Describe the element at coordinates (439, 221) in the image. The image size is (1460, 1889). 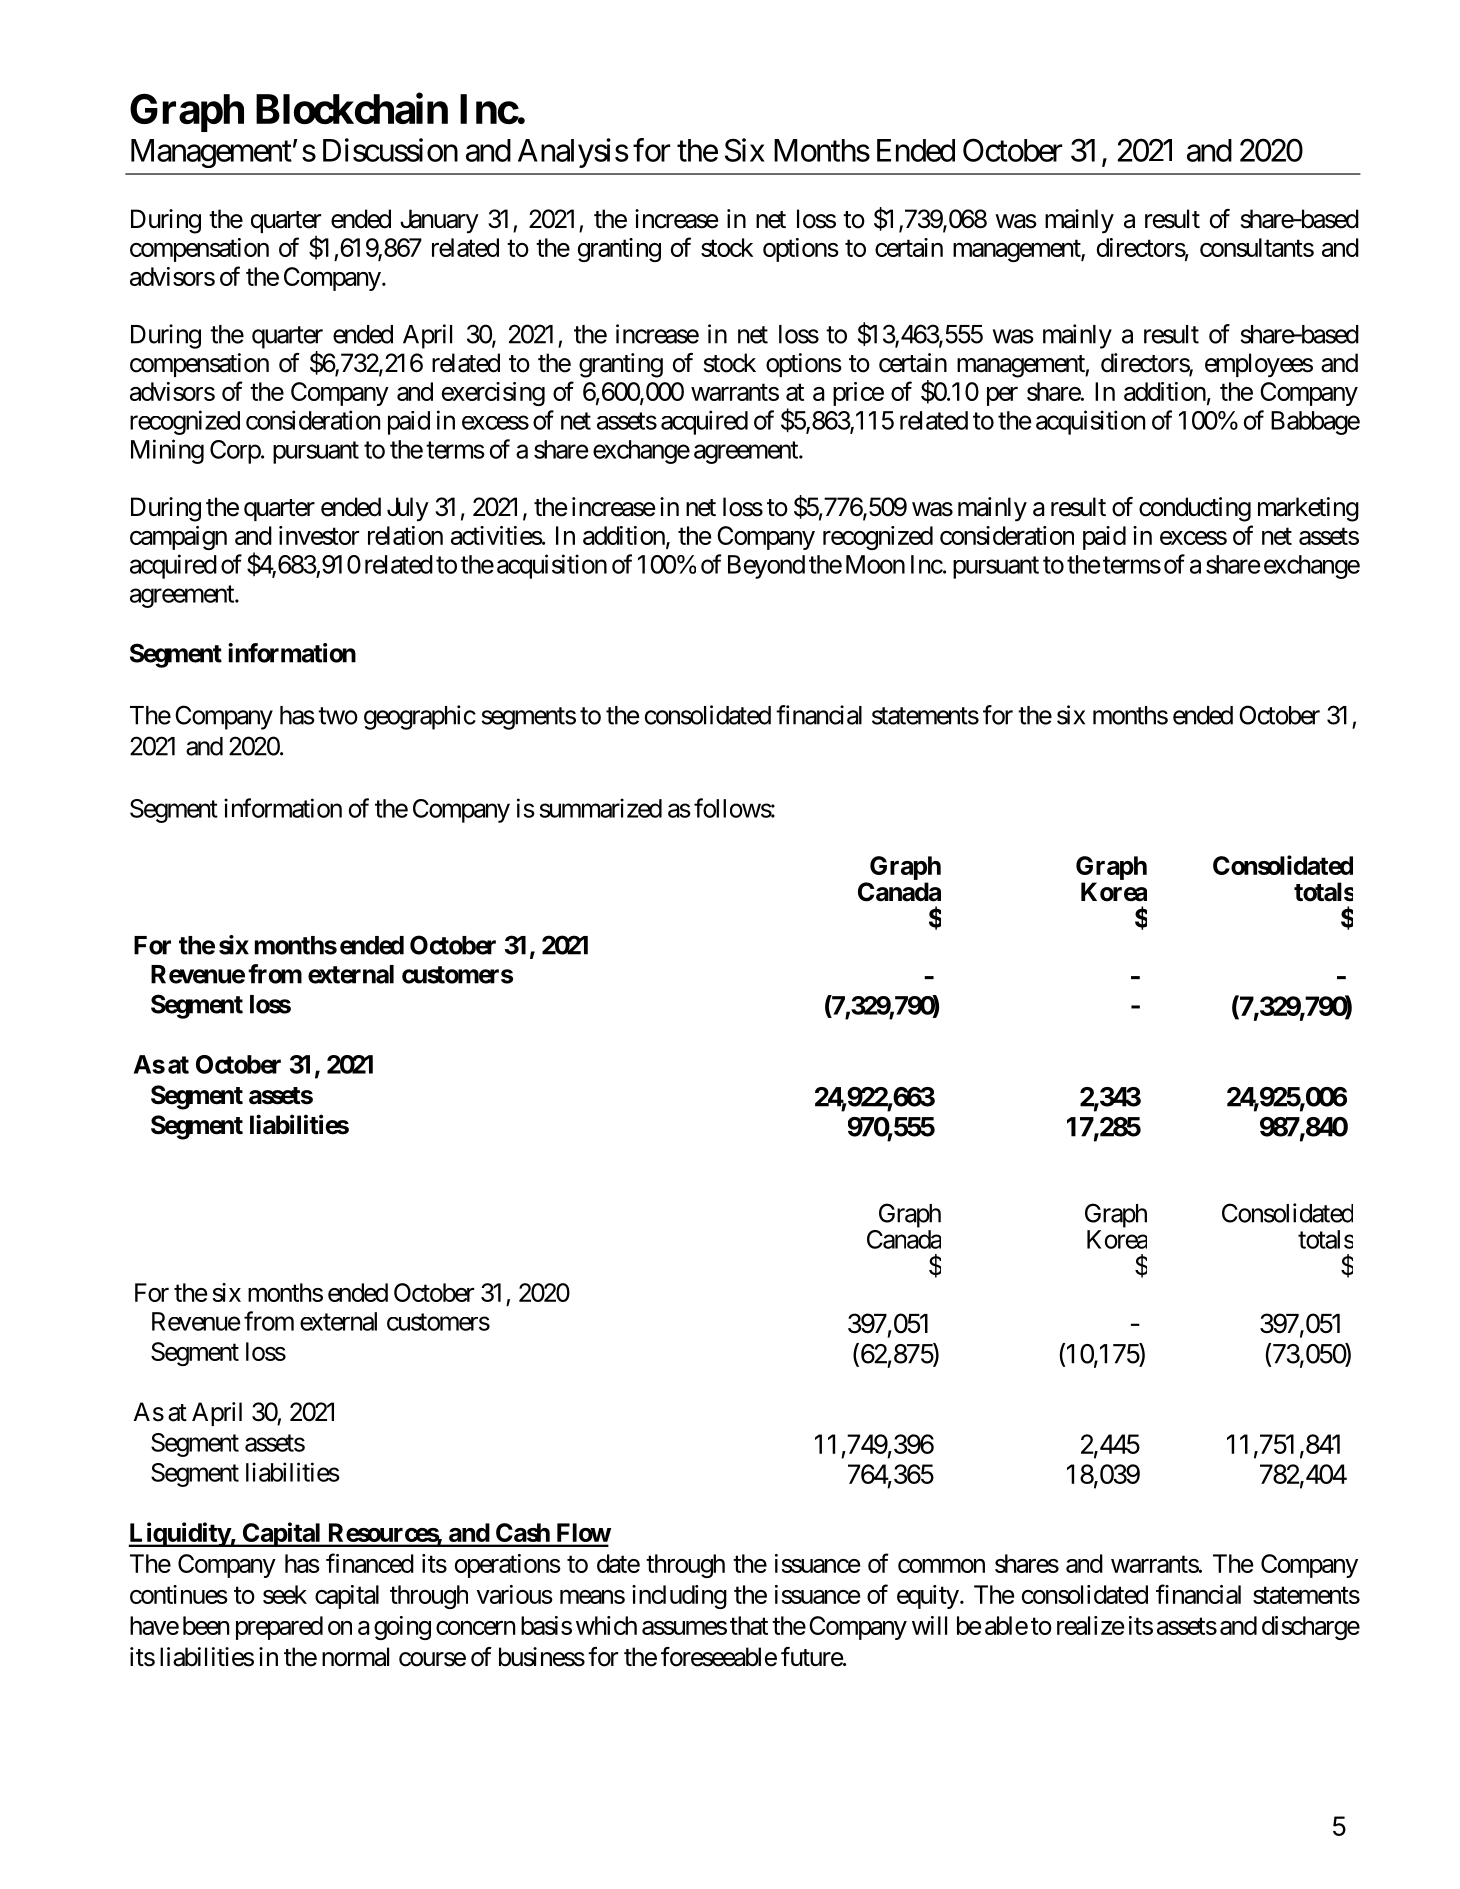
I see `January` at that location.
